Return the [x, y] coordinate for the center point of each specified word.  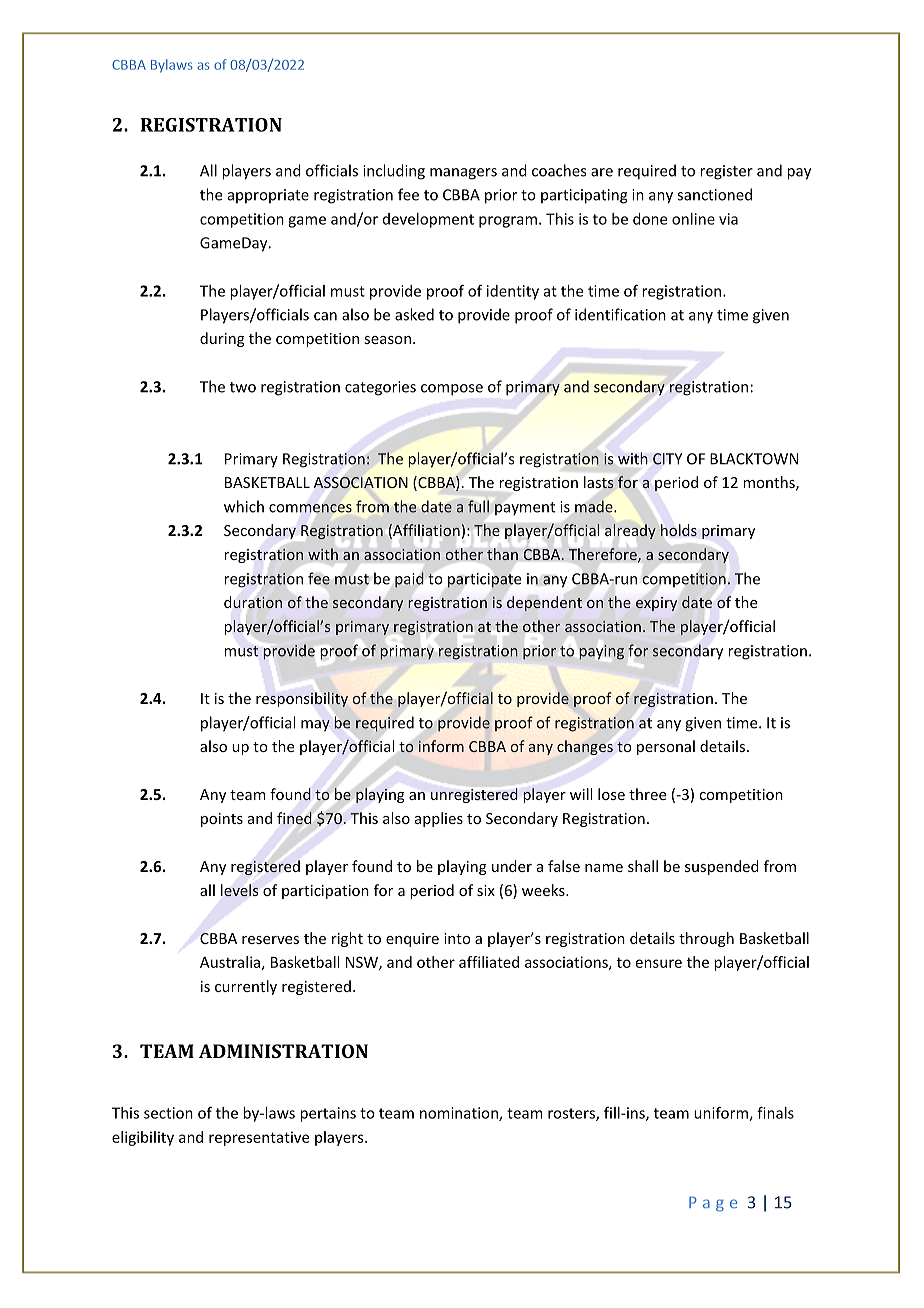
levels [239, 890]
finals [775, 1112]
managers [463, 174]
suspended [722, 867]
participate [484, 580]
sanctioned [714, 194]
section [168, 1113]
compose [452, 390]
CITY [667, 459]
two [243, 387]
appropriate [268, 196]
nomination [460, 1114]
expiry [656, 604]
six [486, 890]
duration [253, 602]
